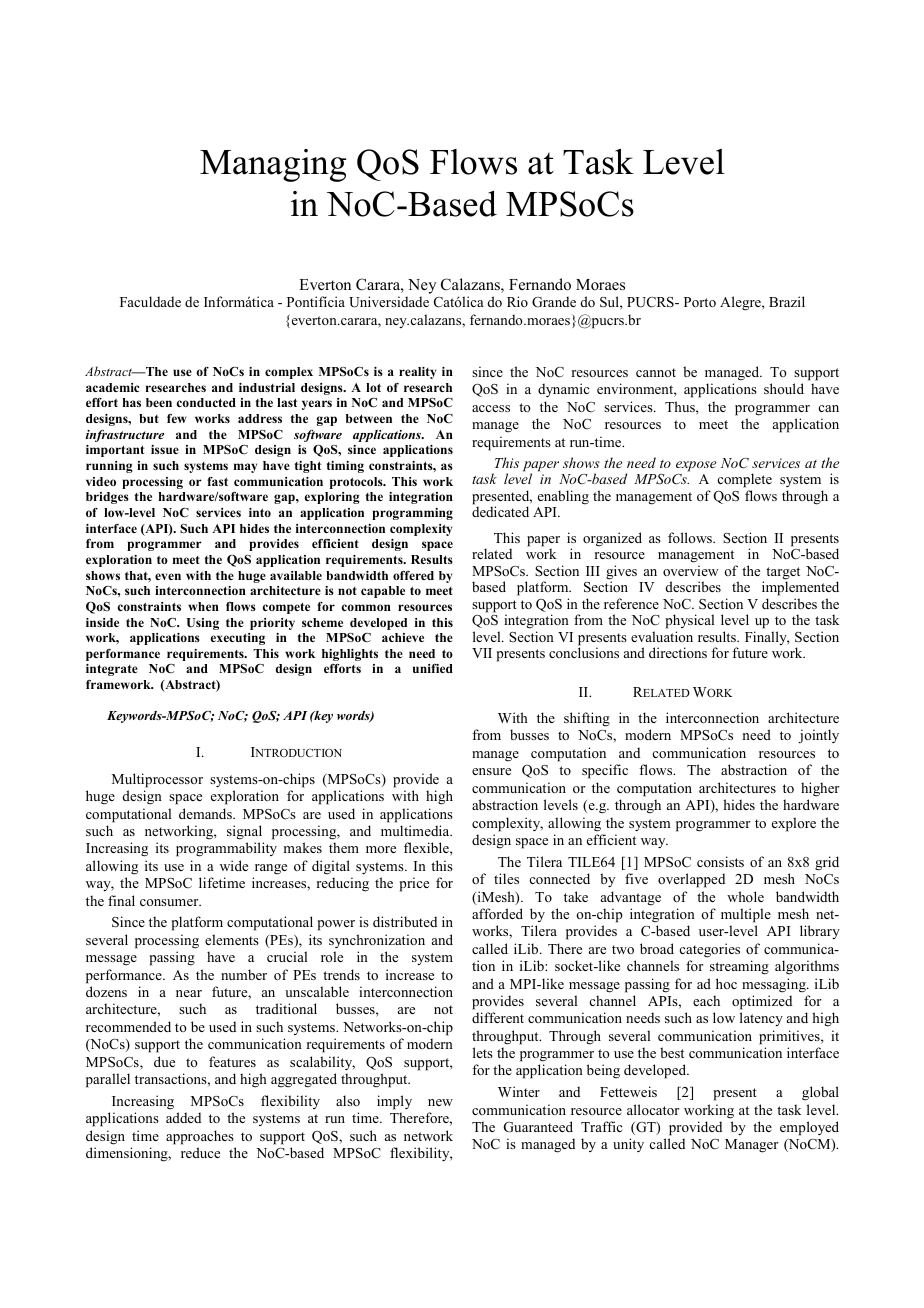 Image resolution: width=924 pixels, height=1308 pixels. What do you see at coordinates (203, 624) in the screenshot?
I see `Using` at bounding box center [203, 624].
